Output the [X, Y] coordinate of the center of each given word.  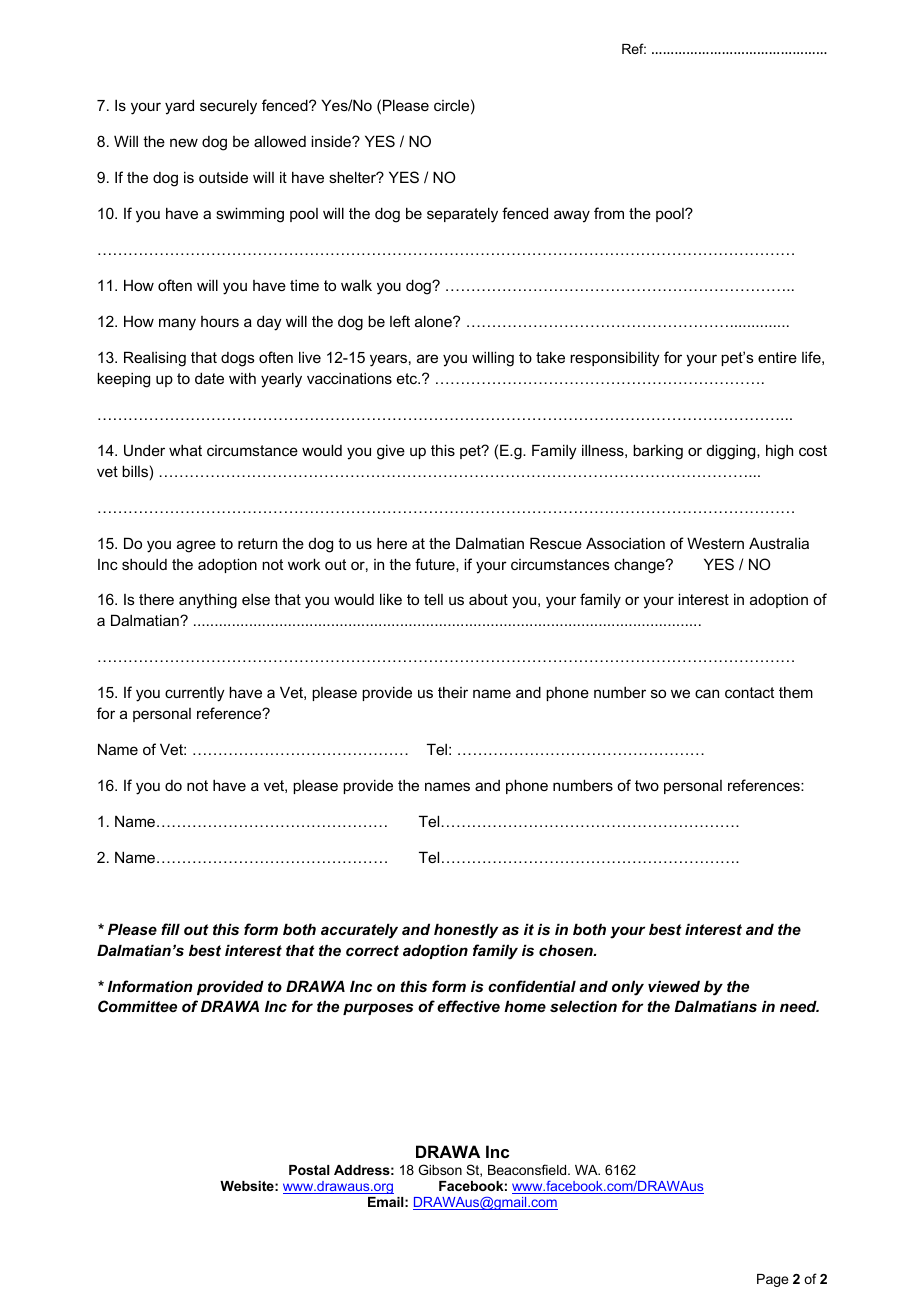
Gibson [440, 1169]
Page [772, 1280]
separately [462, 215]
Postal [309, 1170]
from [609, 213]
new [184, 142]
